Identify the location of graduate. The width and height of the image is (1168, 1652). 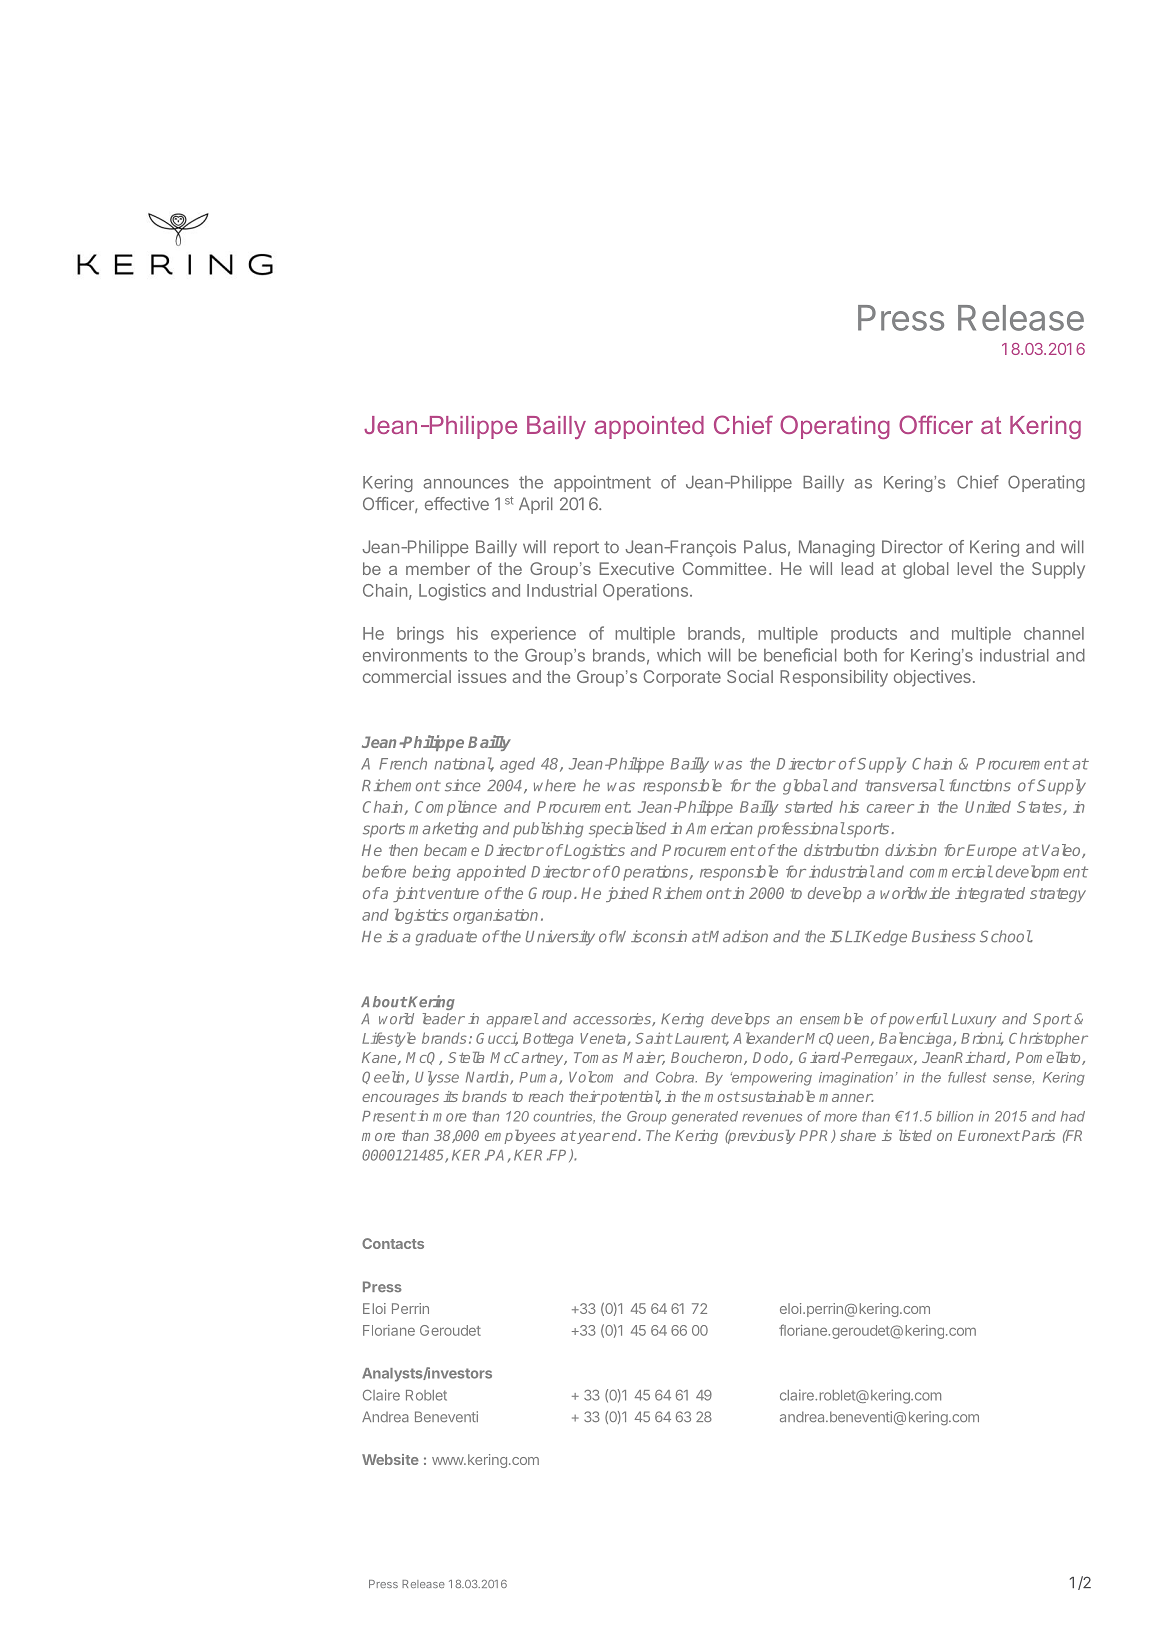
(446, 938).
